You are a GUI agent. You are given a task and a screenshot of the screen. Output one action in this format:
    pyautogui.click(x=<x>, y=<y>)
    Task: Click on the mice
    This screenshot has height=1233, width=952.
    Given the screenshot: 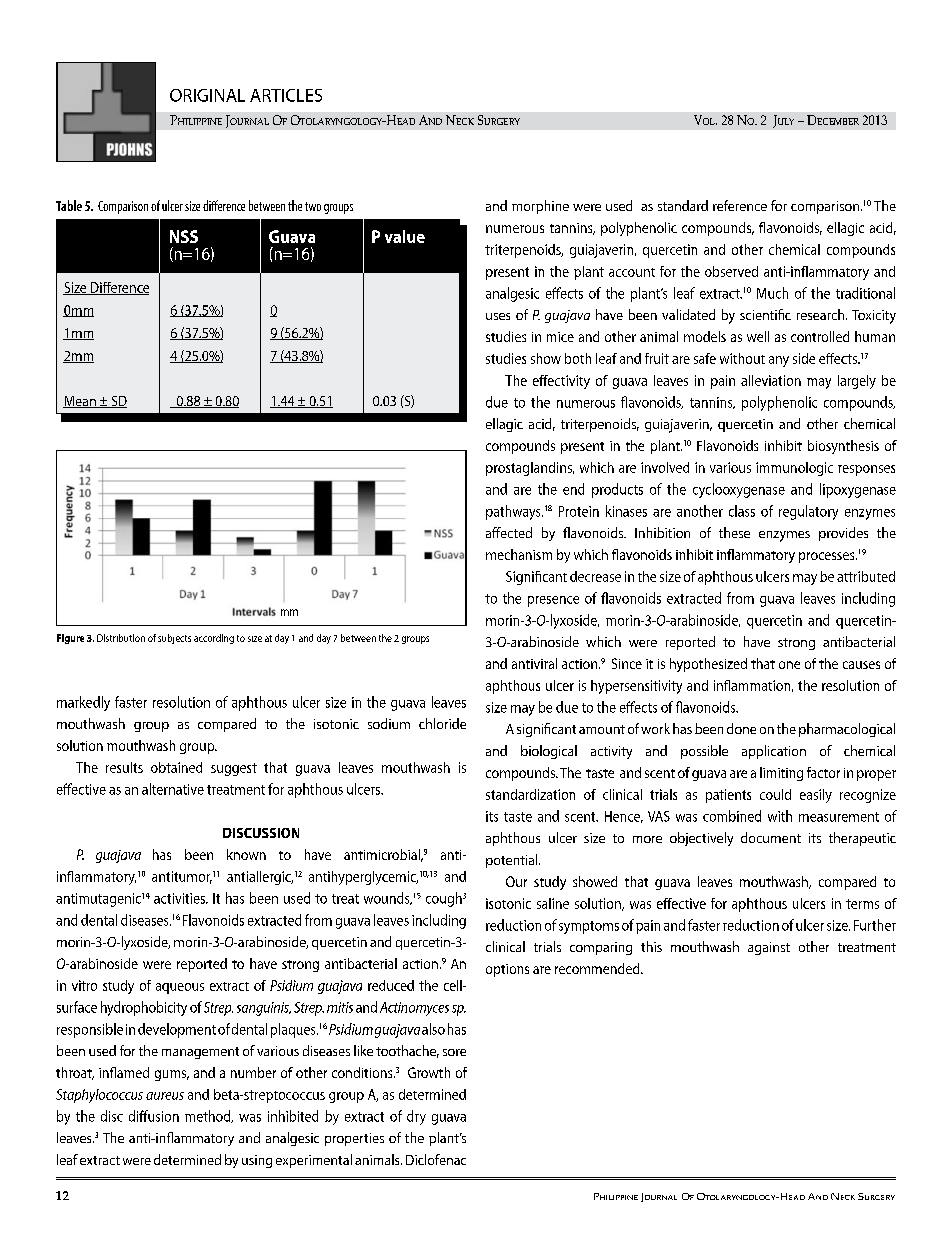 What is the action you would take?
    pyautogui.click(x=560, y=337)
